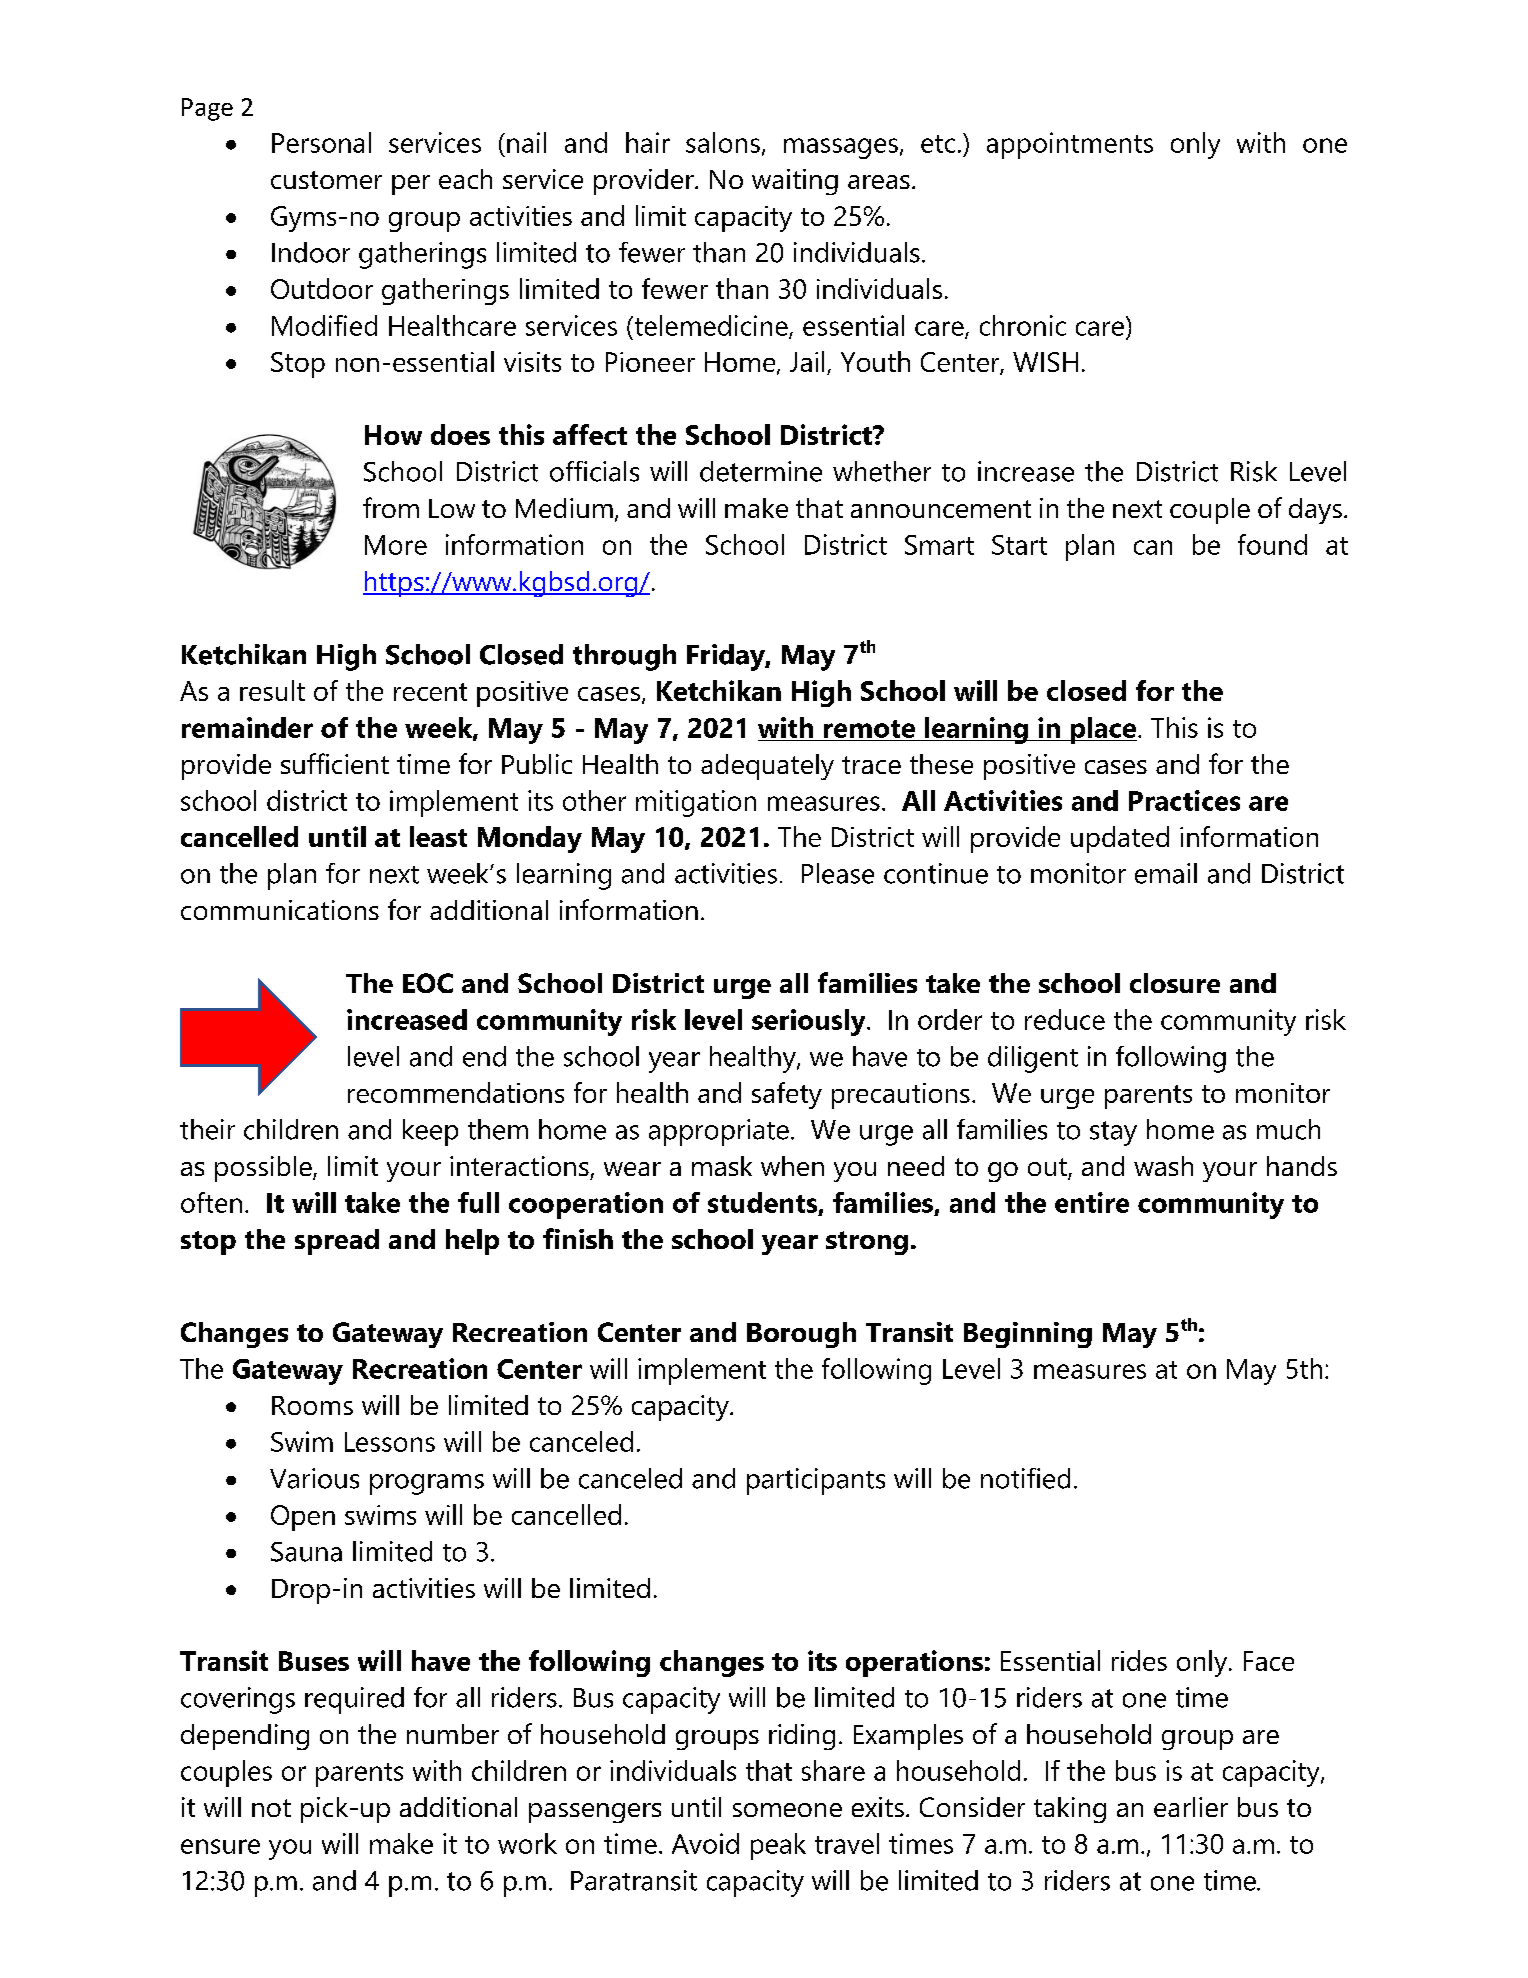 The image size is (1528, 1978). Describe the element at coordinates (337, 1242) in the page. I see `spread` at that location.
